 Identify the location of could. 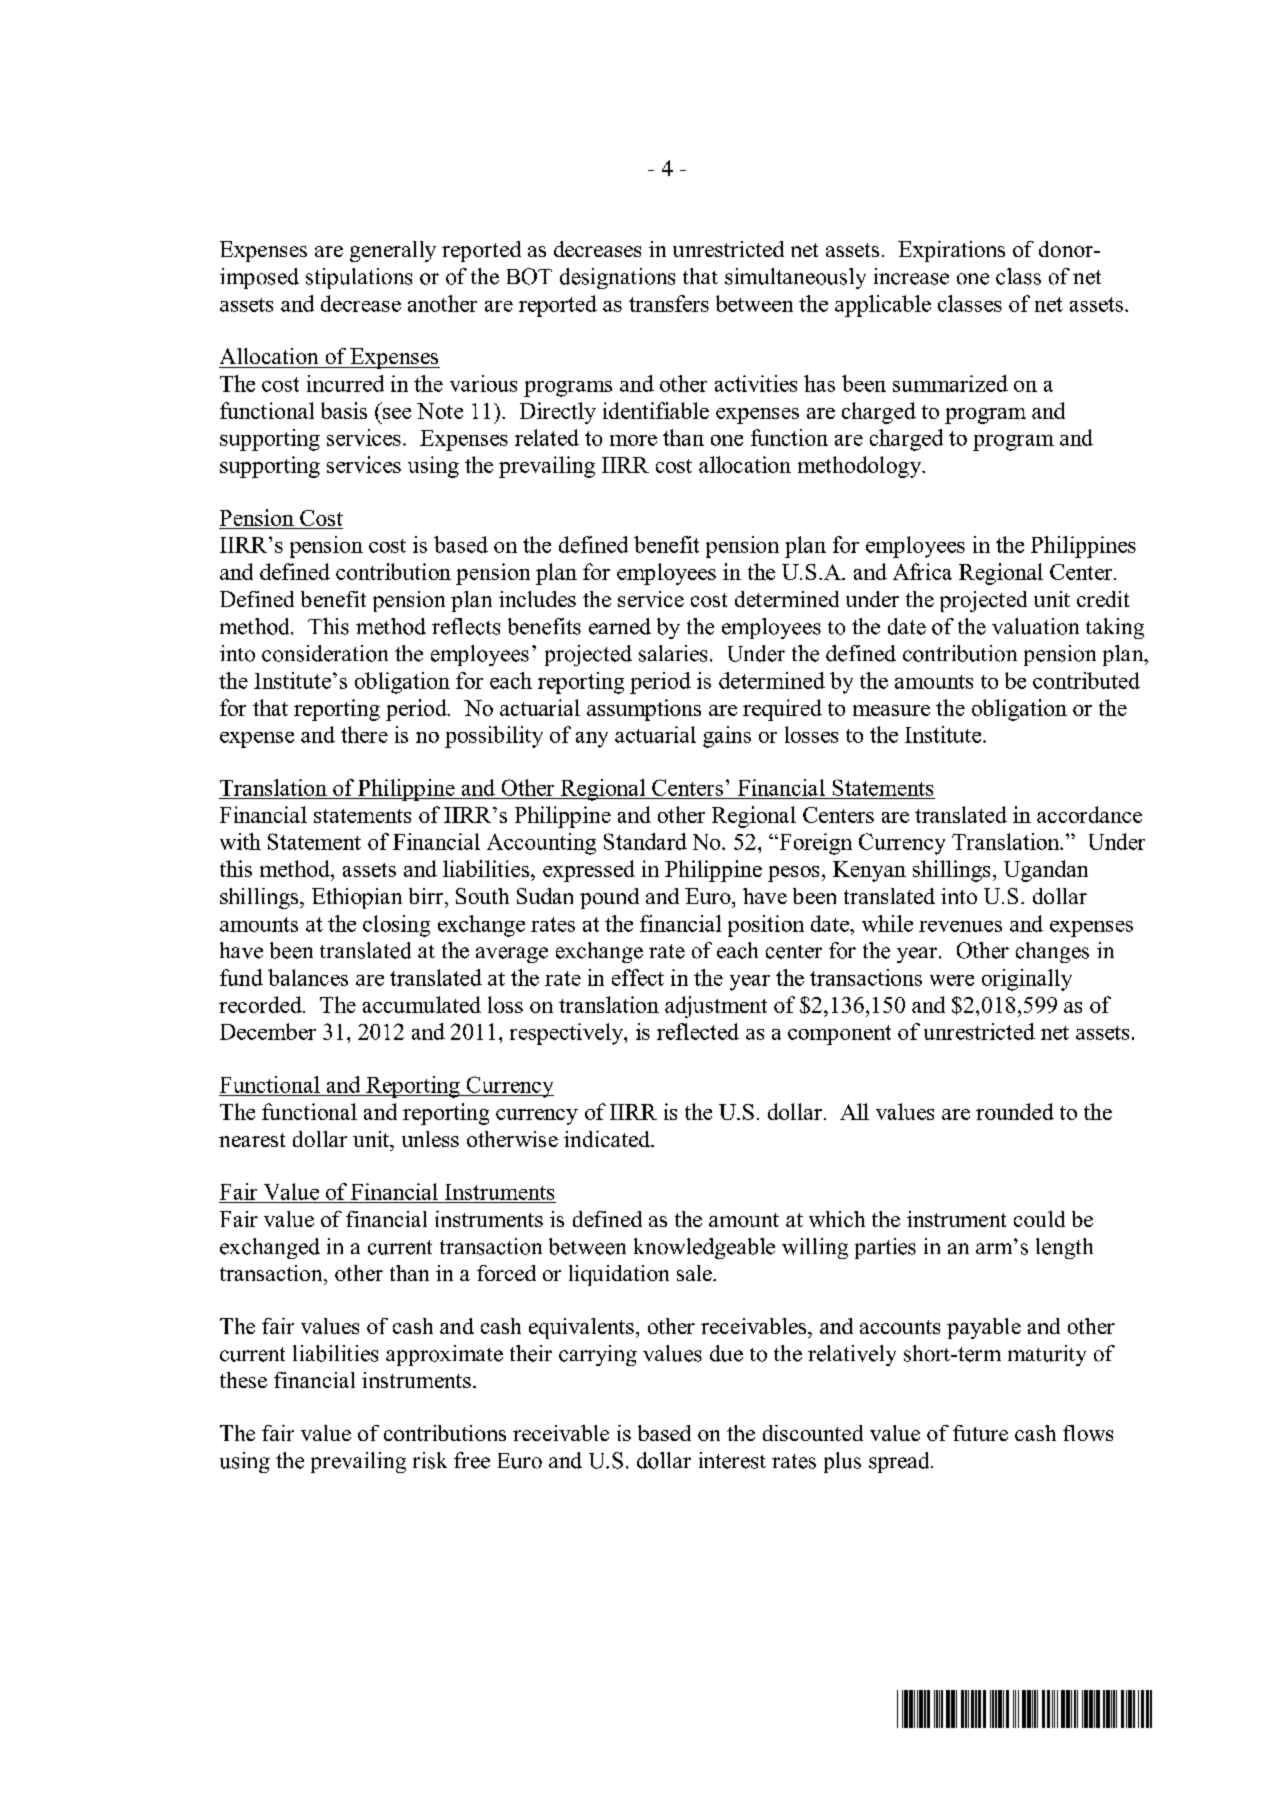
(1039, 1219).
